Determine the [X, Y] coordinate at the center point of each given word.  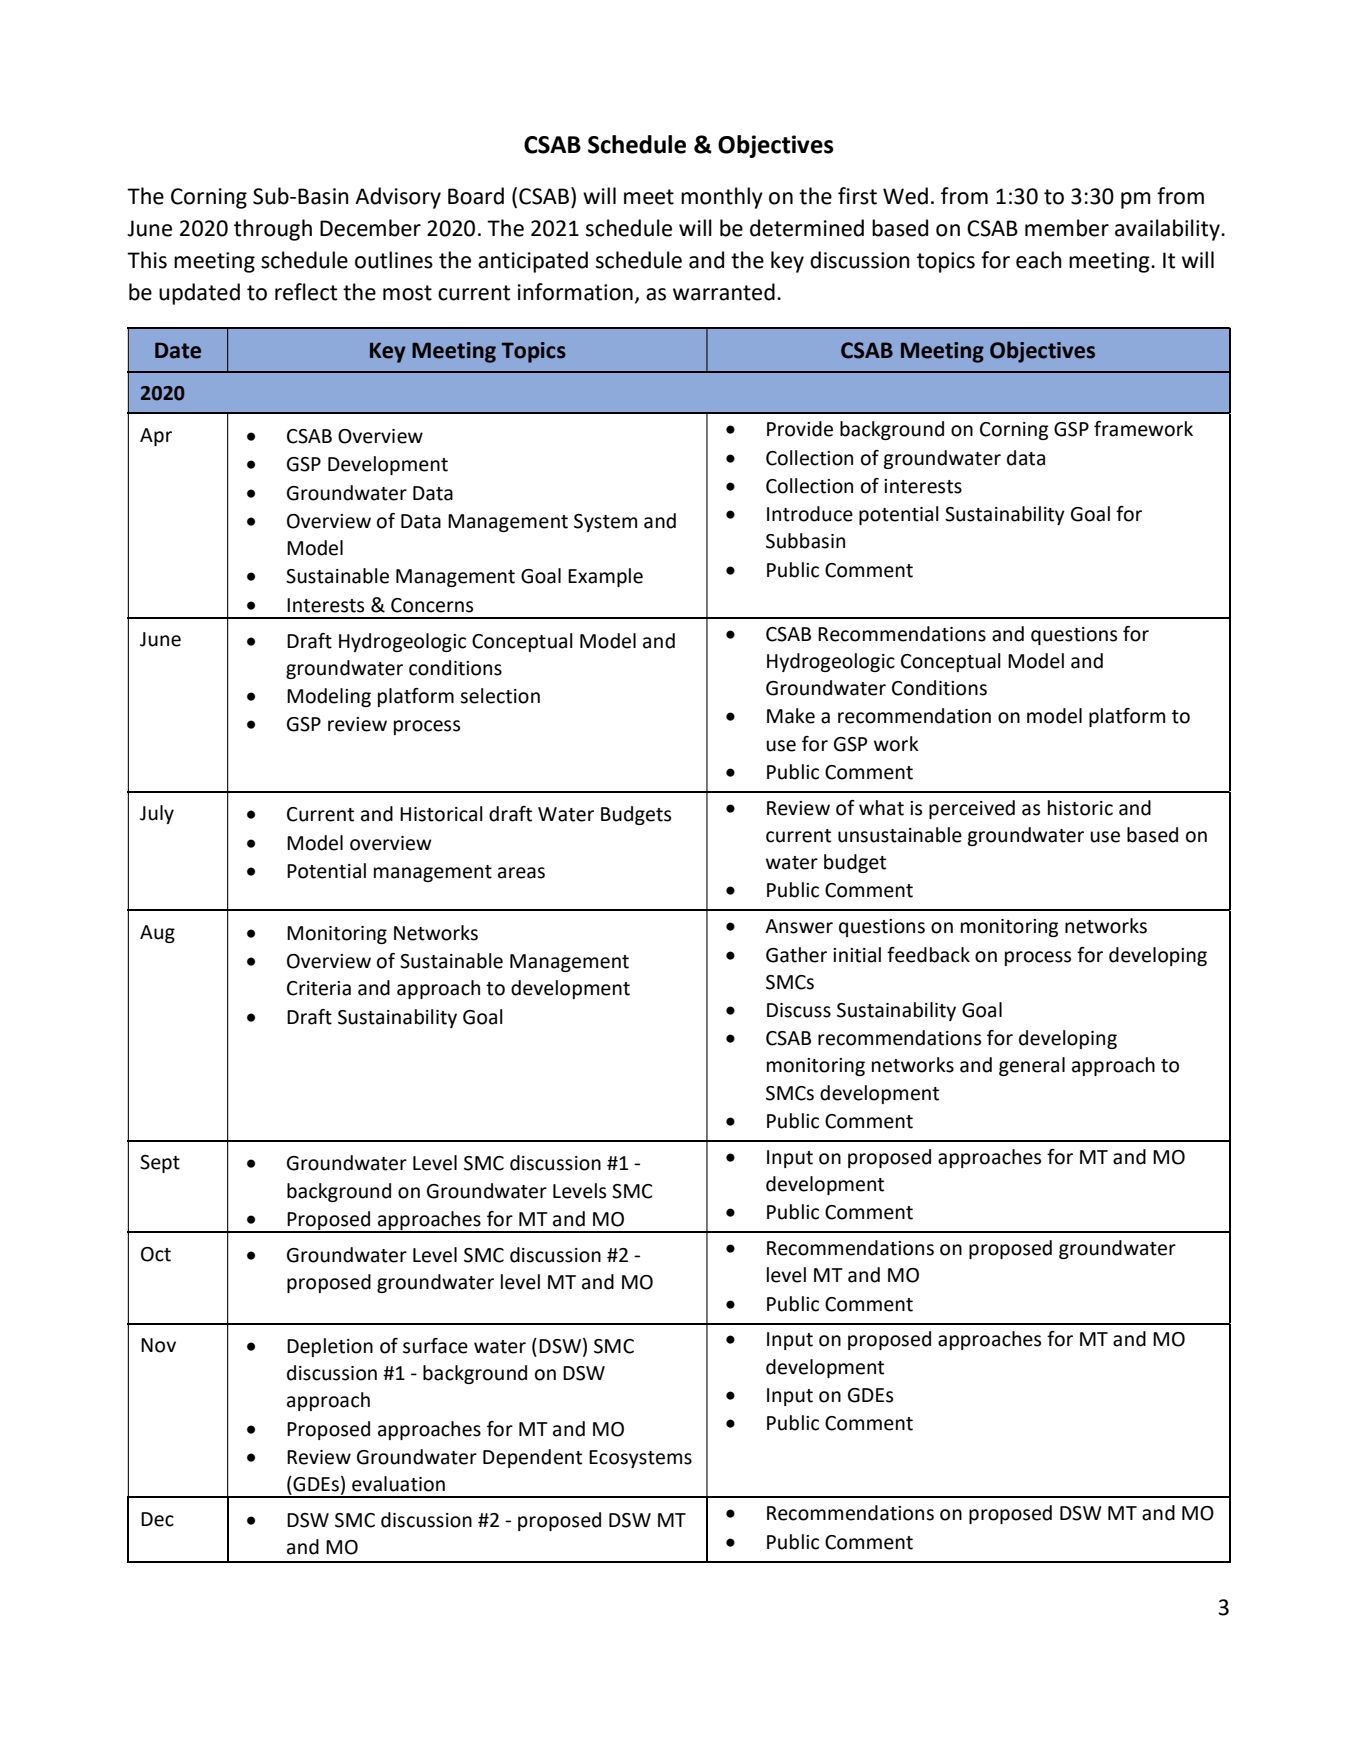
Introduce [810, 514]
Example [605, 577]
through [273, 230]
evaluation [398, 1484]
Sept [160, 1164]
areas [521, 873]
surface [435, 1346]
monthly [722, 198]
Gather [796, 955]
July [157, 814]
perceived [972, 809]
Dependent [532, 1458]
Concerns [432, 605]
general [1032, 1066]
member [1067, 228]
